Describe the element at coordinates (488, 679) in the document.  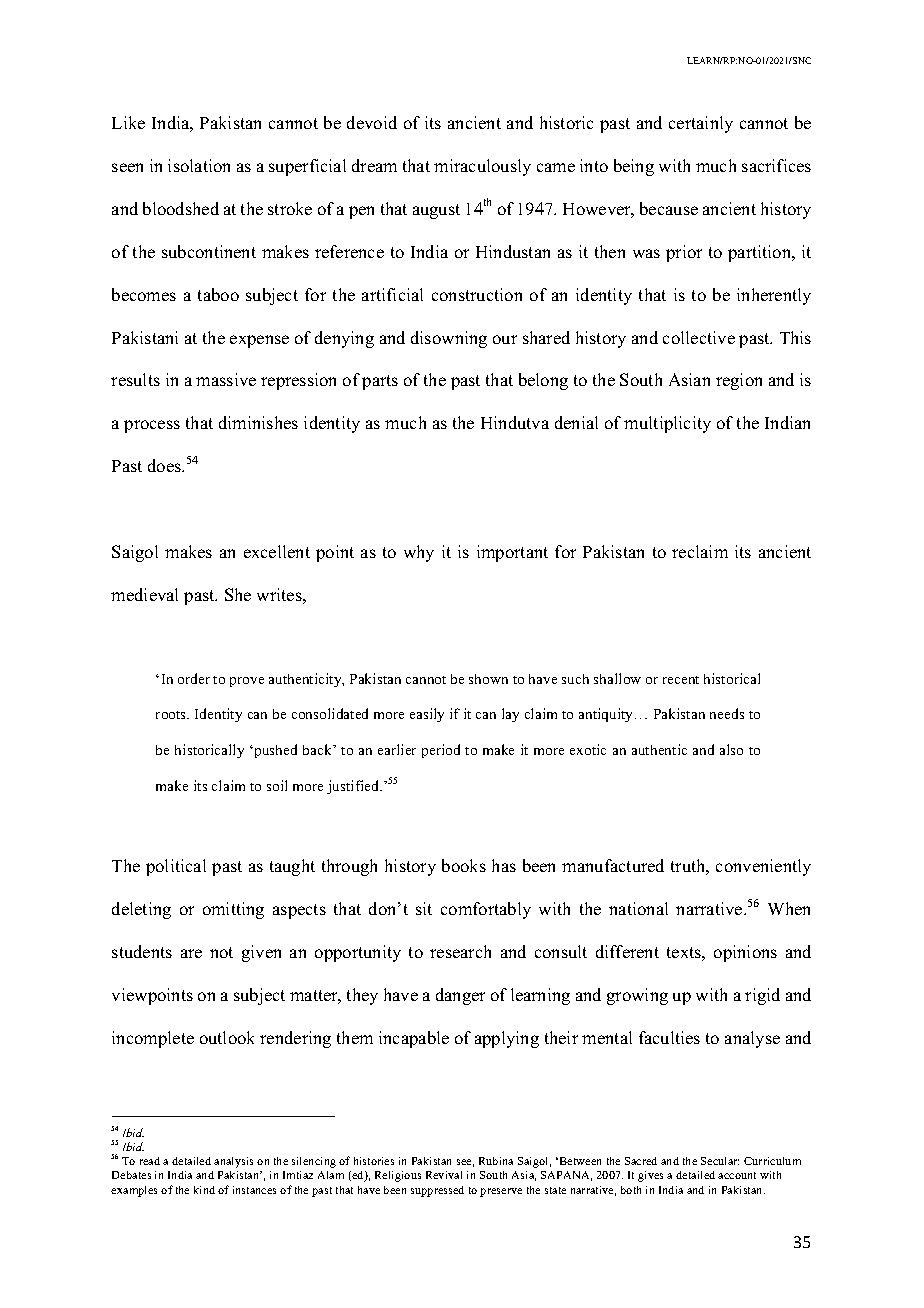
I see `shown` at that location.
